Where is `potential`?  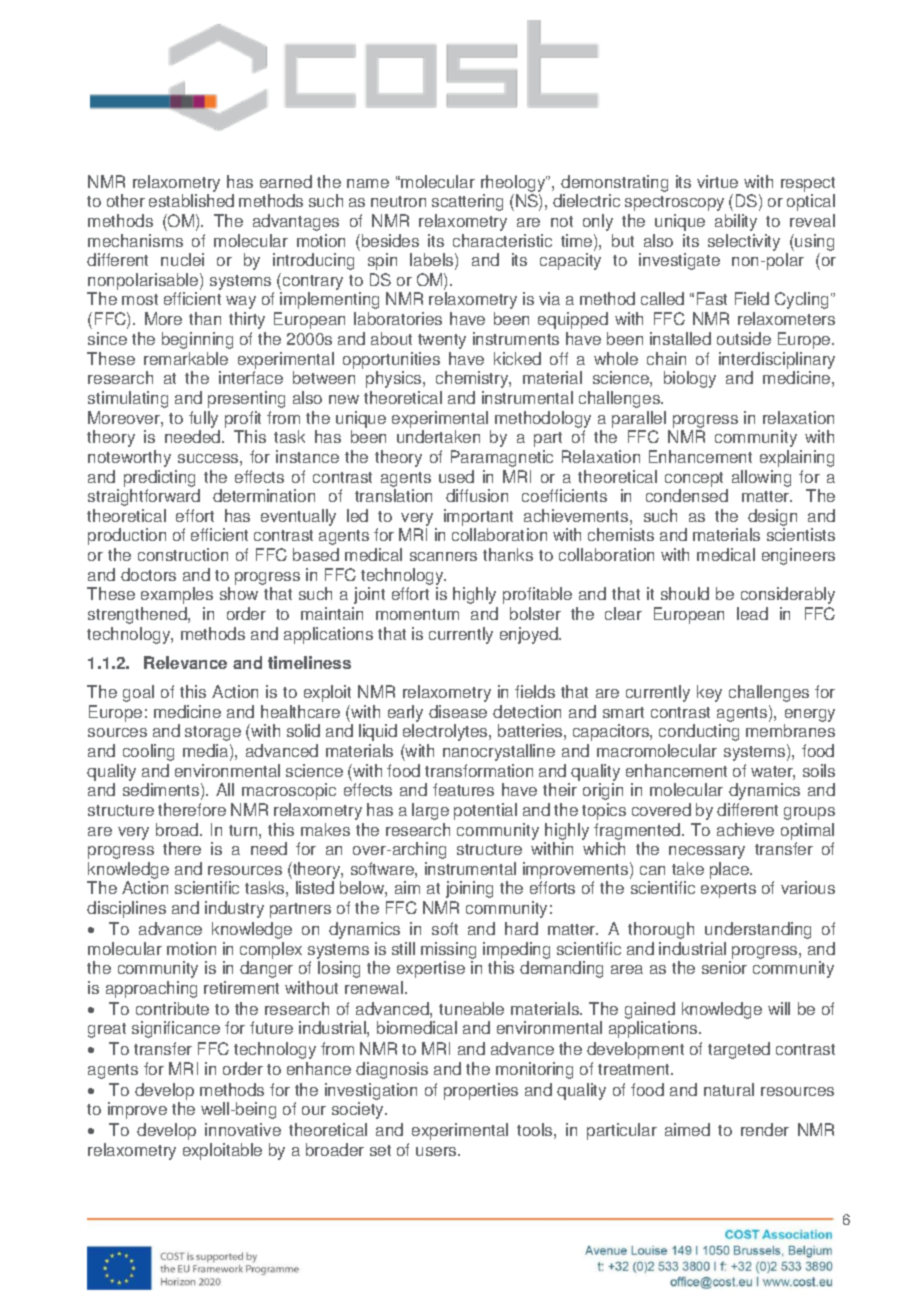 potential is located at coordinates (485, 811).
